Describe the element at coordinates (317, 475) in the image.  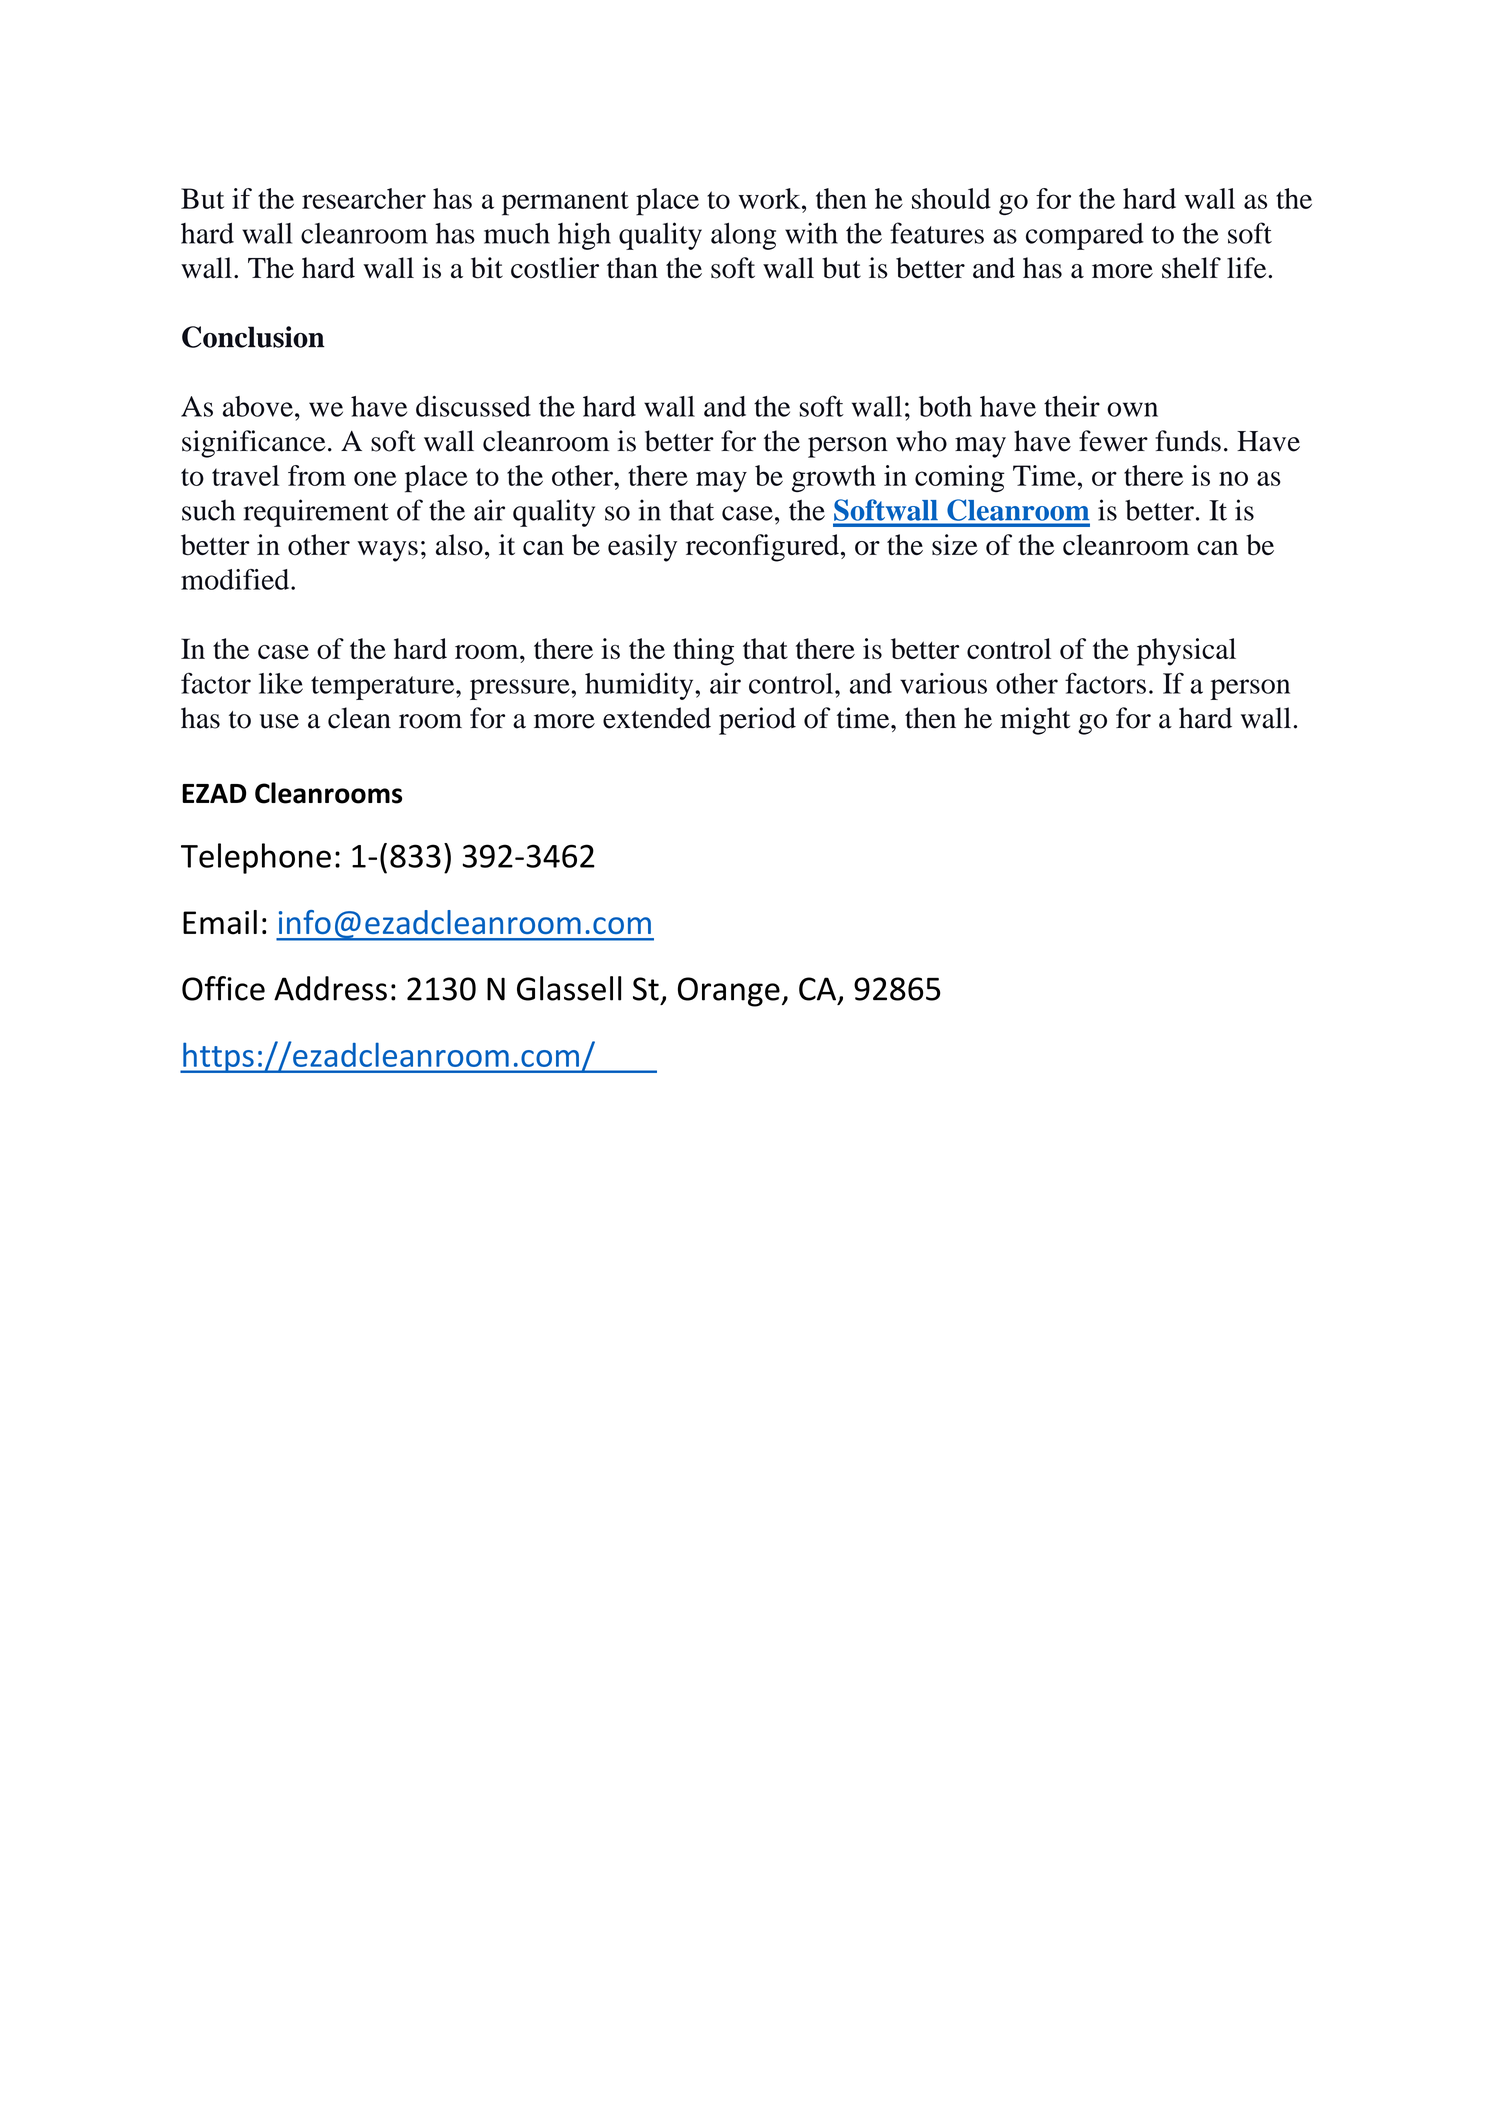
I see `from` at that location.
